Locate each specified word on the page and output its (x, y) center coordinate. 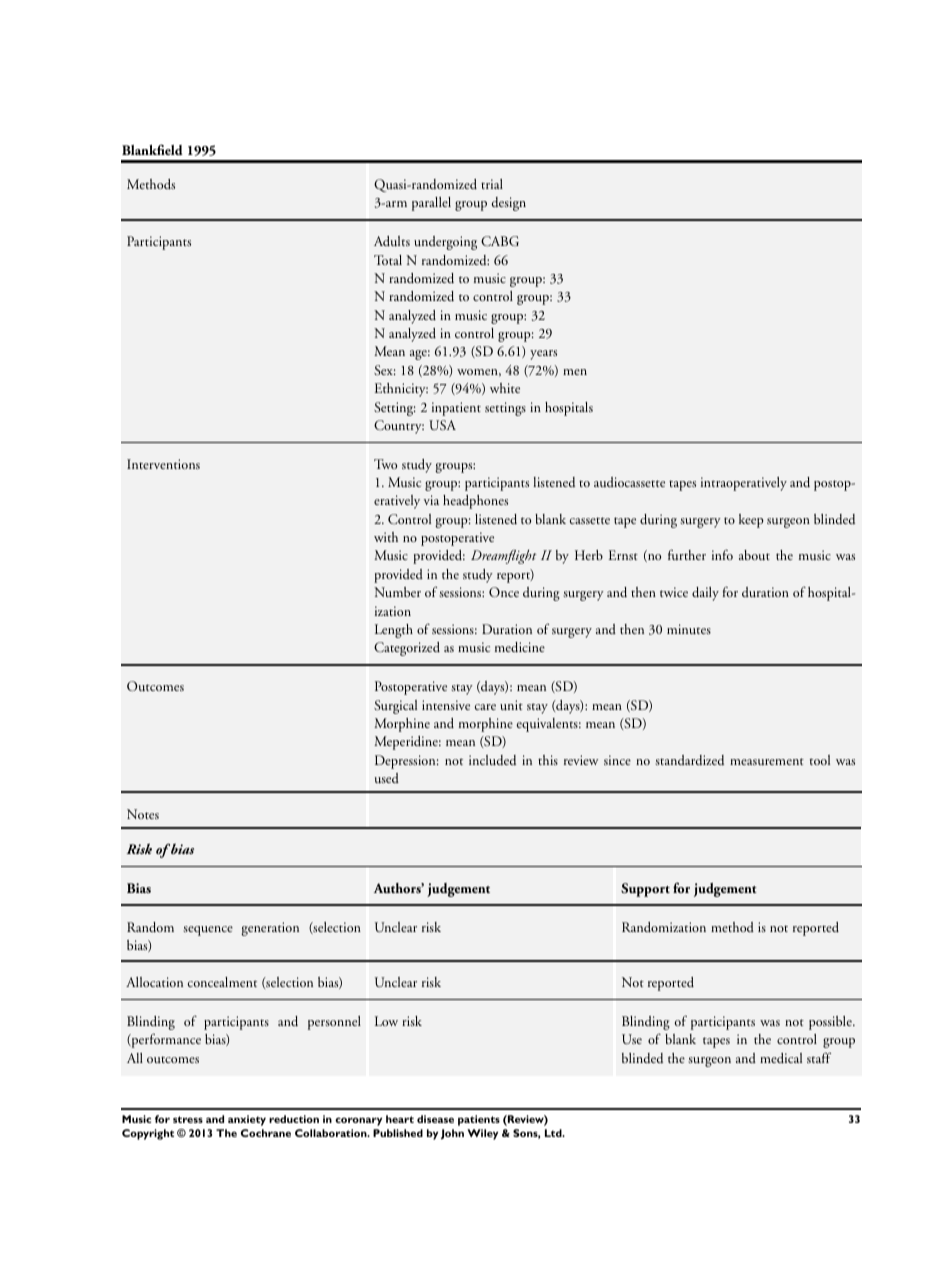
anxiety (247, 1120)
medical (781, 1058)
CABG (500, 241)
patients (479, 1120)
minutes (689, 629)
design (508, 204)
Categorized (407, 649)
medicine (520, 647)
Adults (392, 241)
